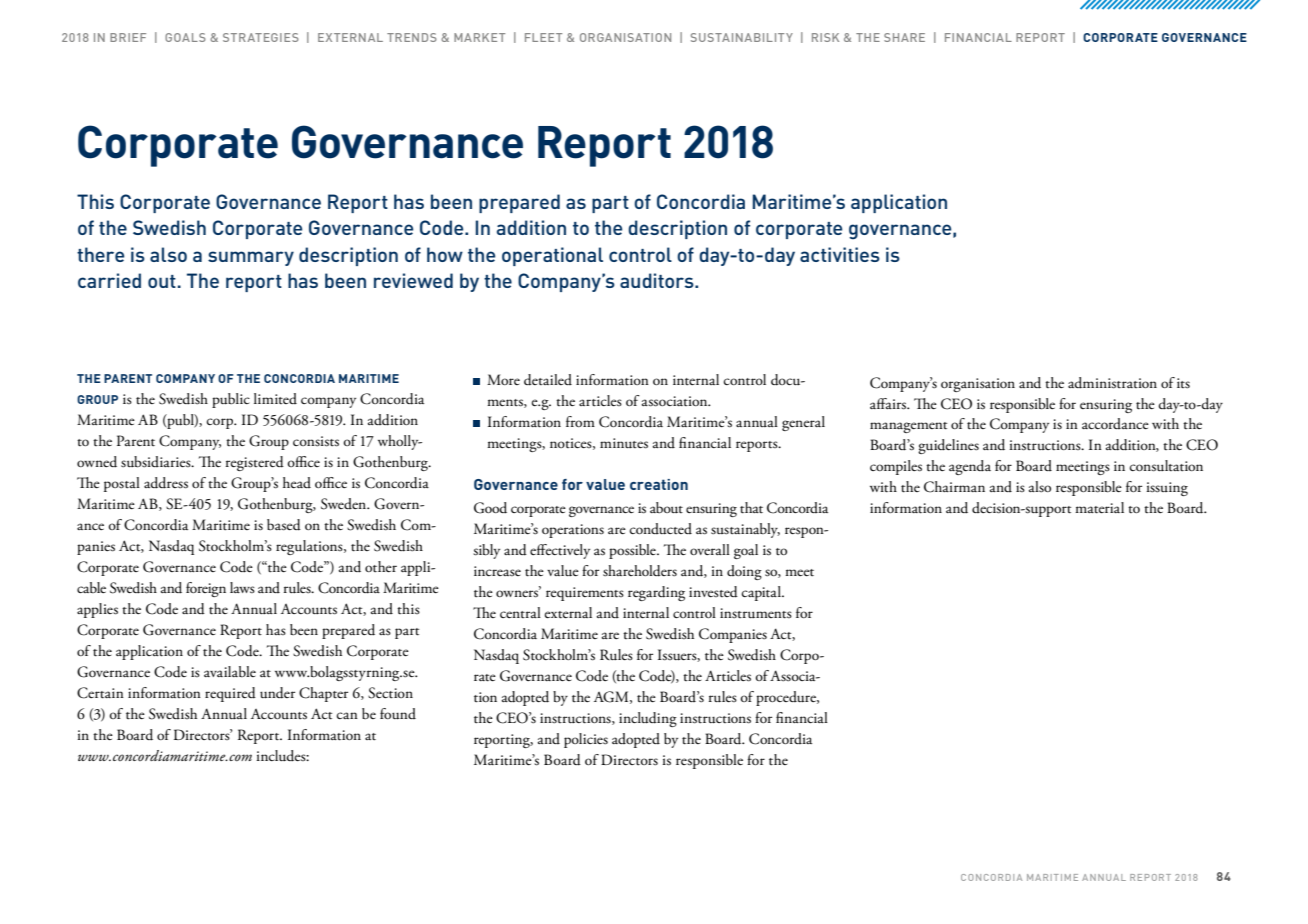  What do you see at coordinates (128, 37) in the screenshot?
I see `BRIEF` at bounding box center [128, 37].
